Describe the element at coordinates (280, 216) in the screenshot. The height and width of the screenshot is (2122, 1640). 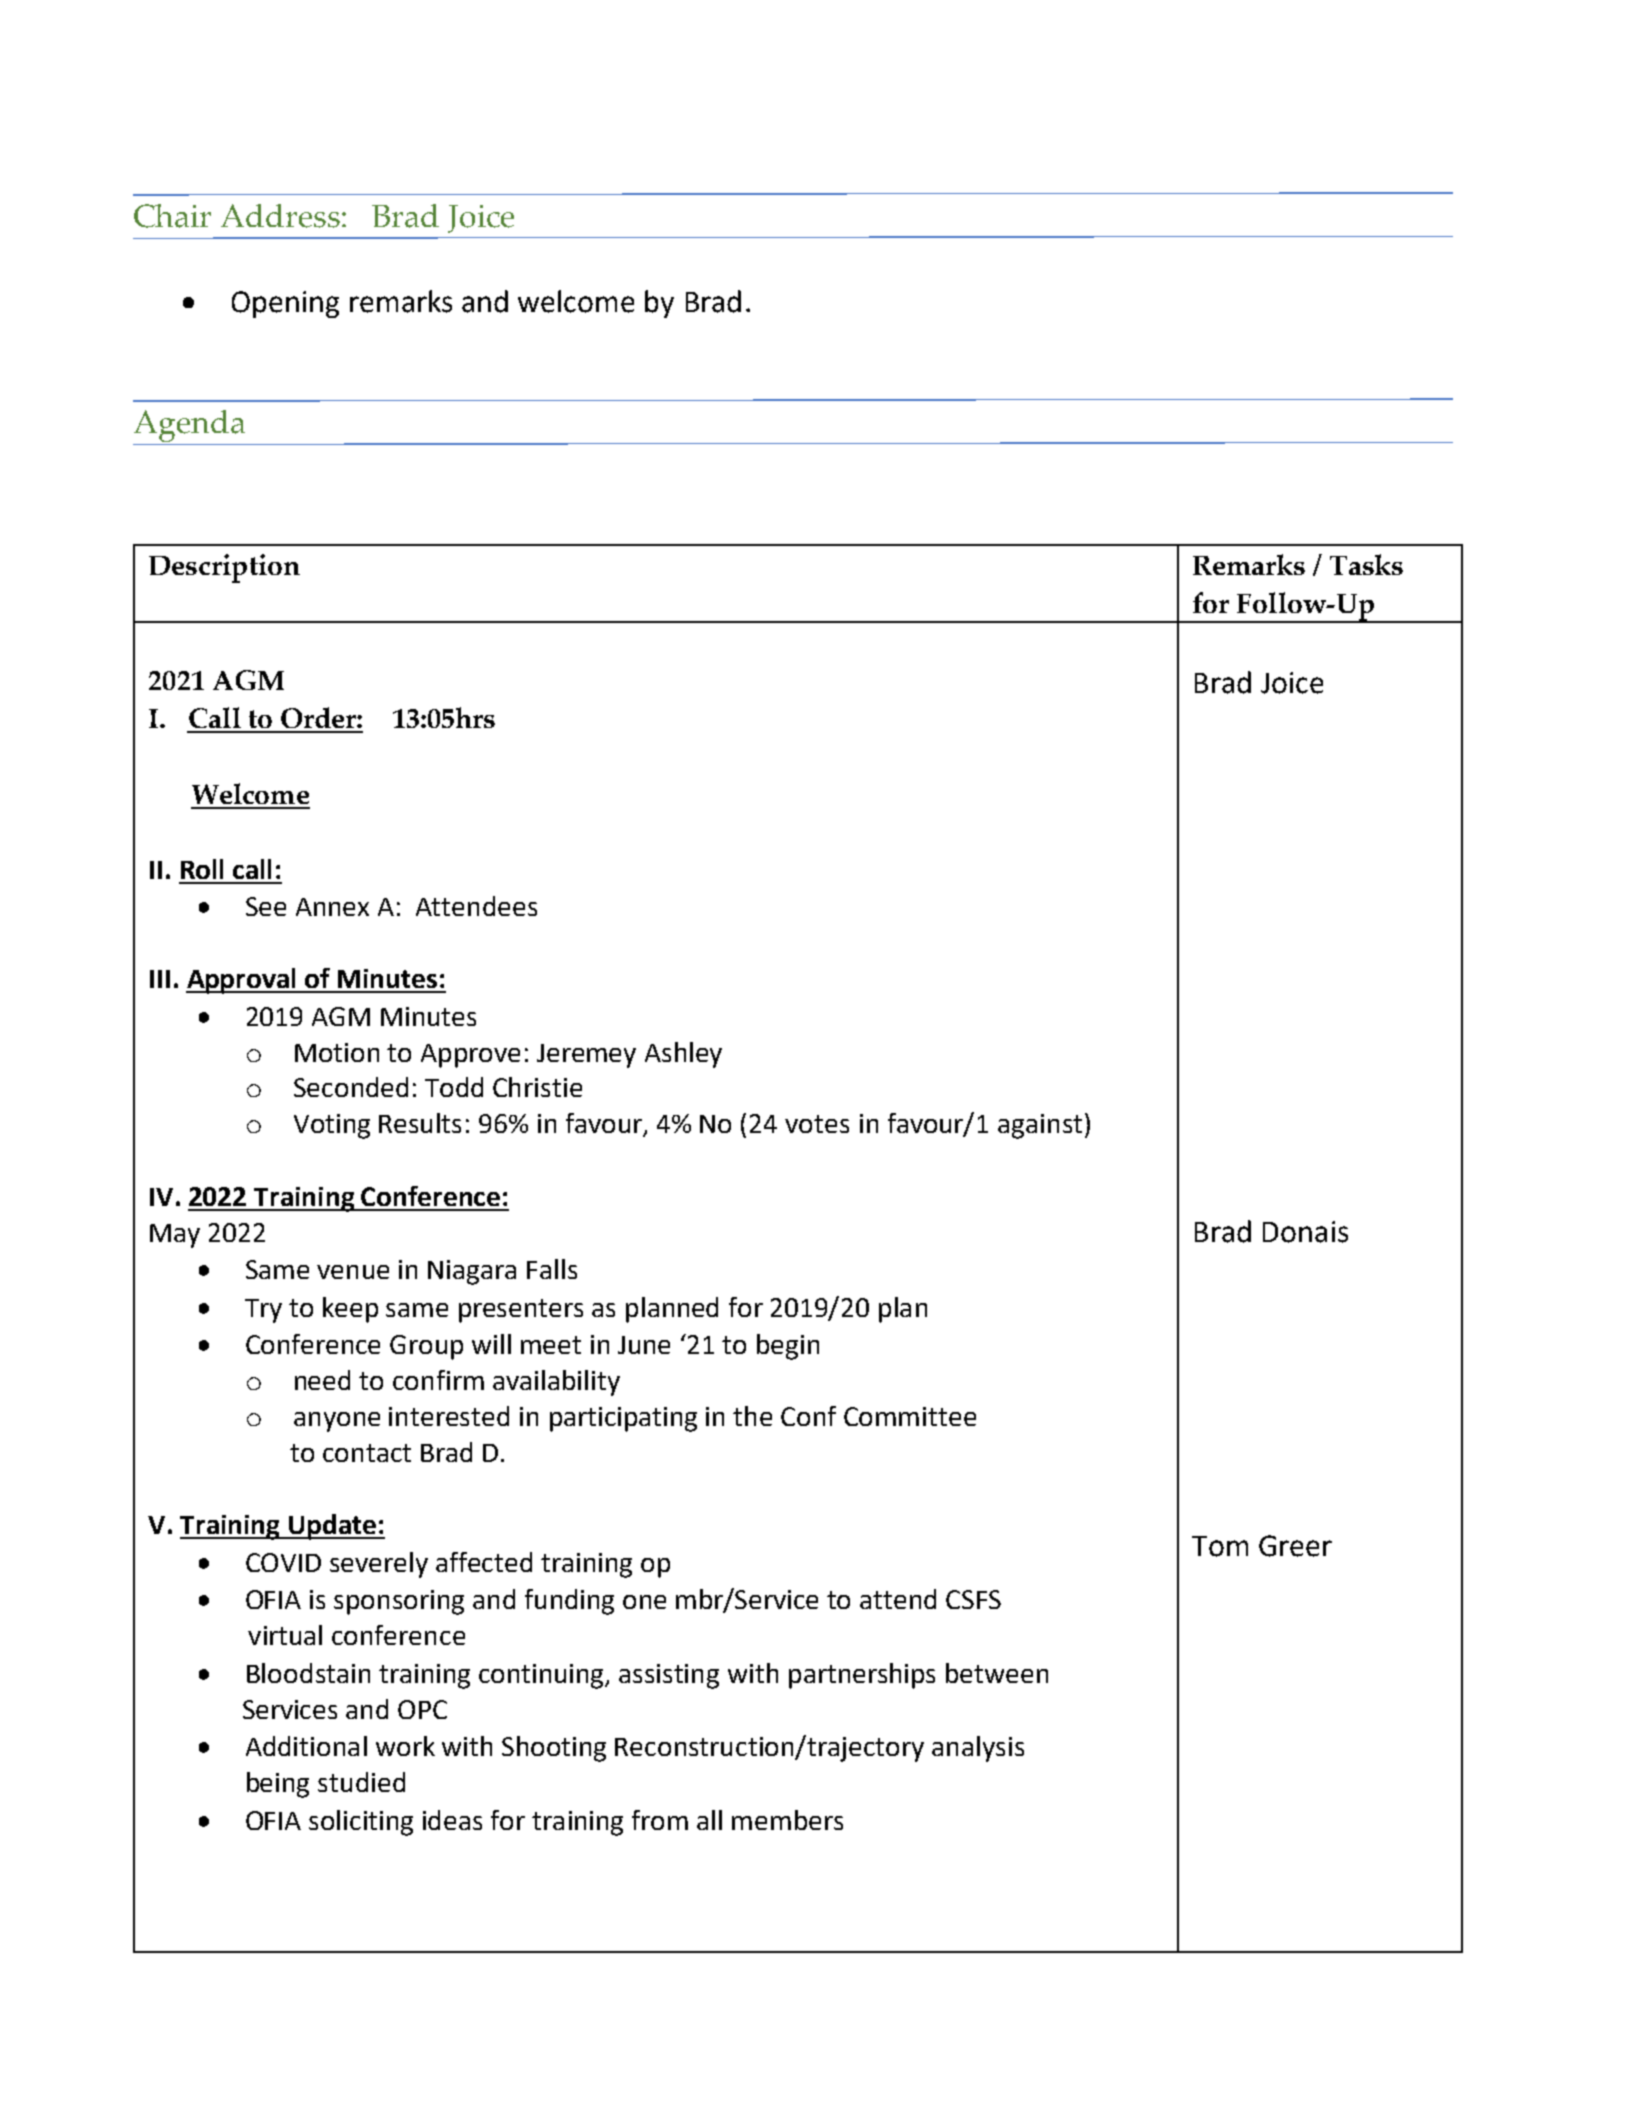
I see `Address` at that location.
